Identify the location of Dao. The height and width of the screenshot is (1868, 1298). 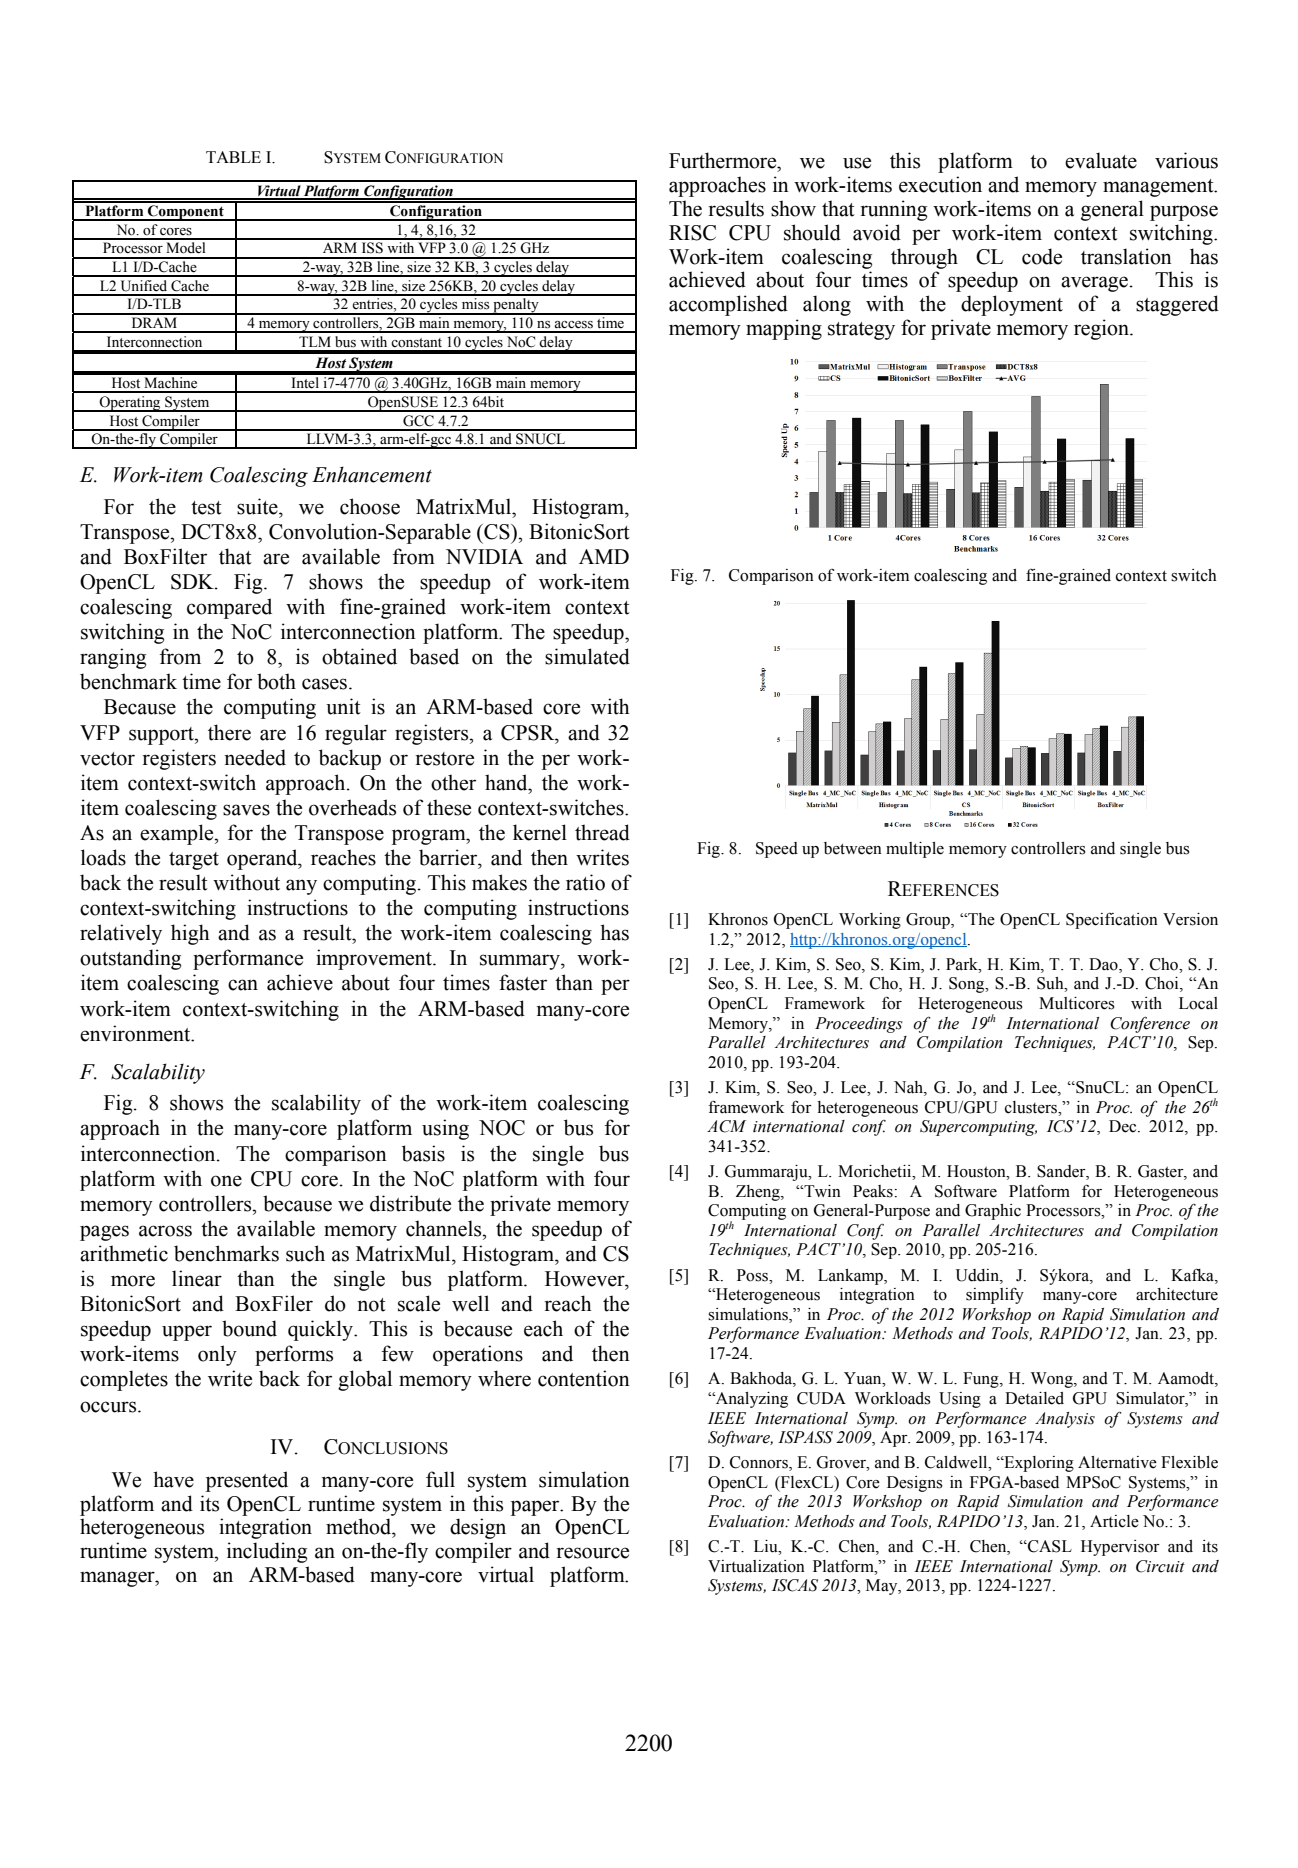
(1104, 964).
